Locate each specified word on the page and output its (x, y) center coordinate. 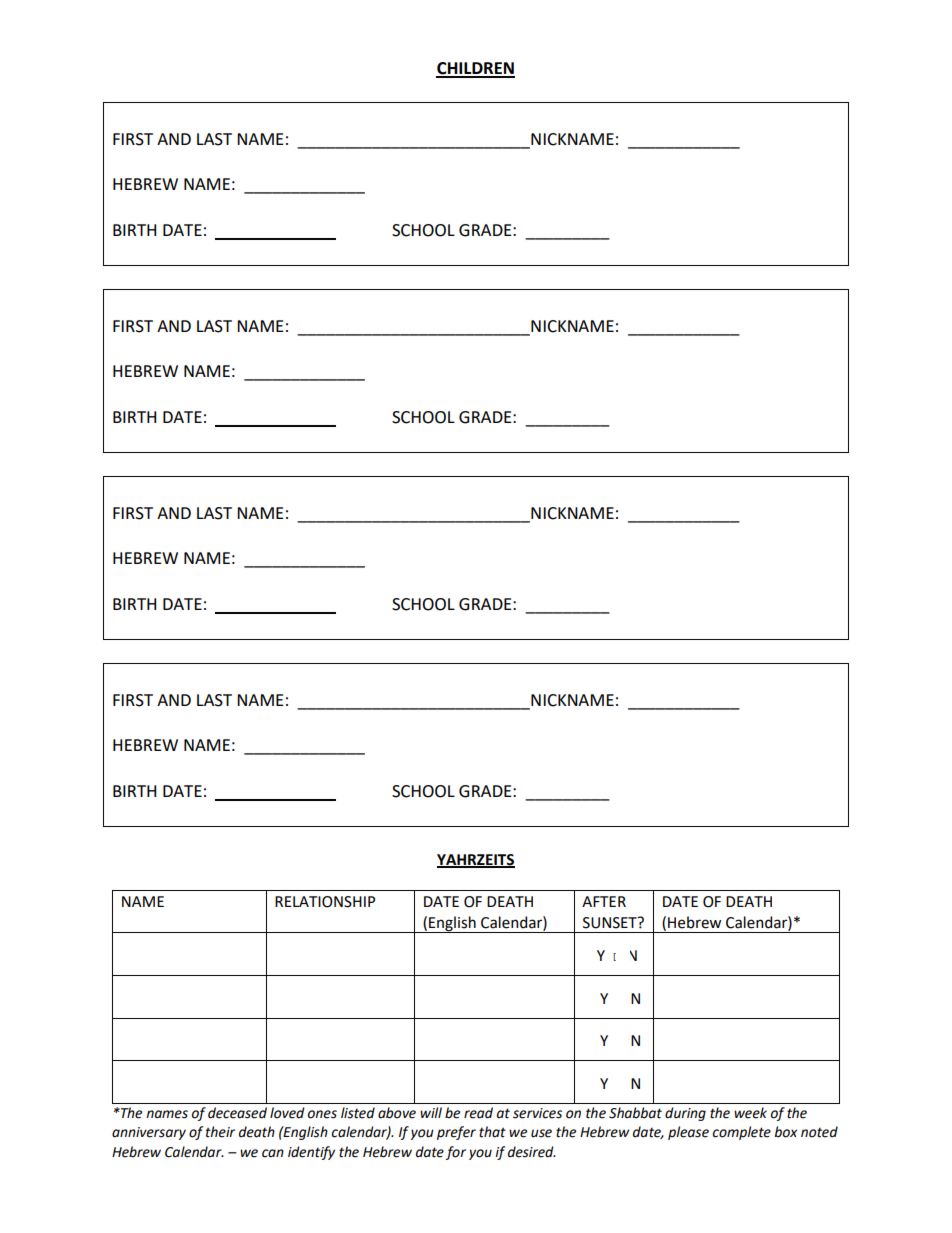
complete (742, 1133)
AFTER (604, 901)
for (456, 1153)
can (273, 1153)
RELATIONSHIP (325, 902)
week (750, 1113)
